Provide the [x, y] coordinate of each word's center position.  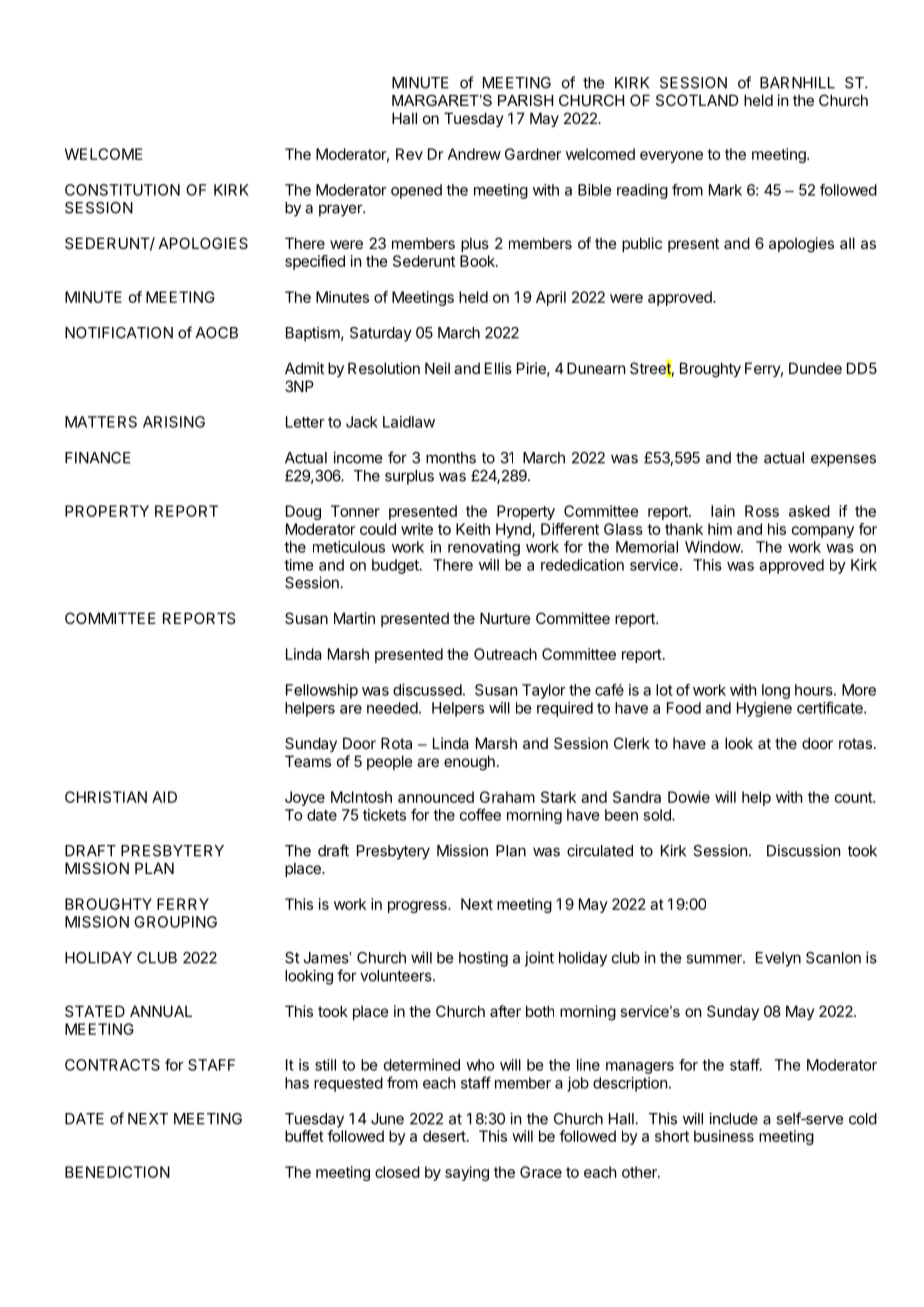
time [298, 565]
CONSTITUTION [122, 190]
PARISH [525, 100]
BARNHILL [797, 83]
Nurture [505, 618]
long [776, 691]
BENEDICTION [117, 1172]
